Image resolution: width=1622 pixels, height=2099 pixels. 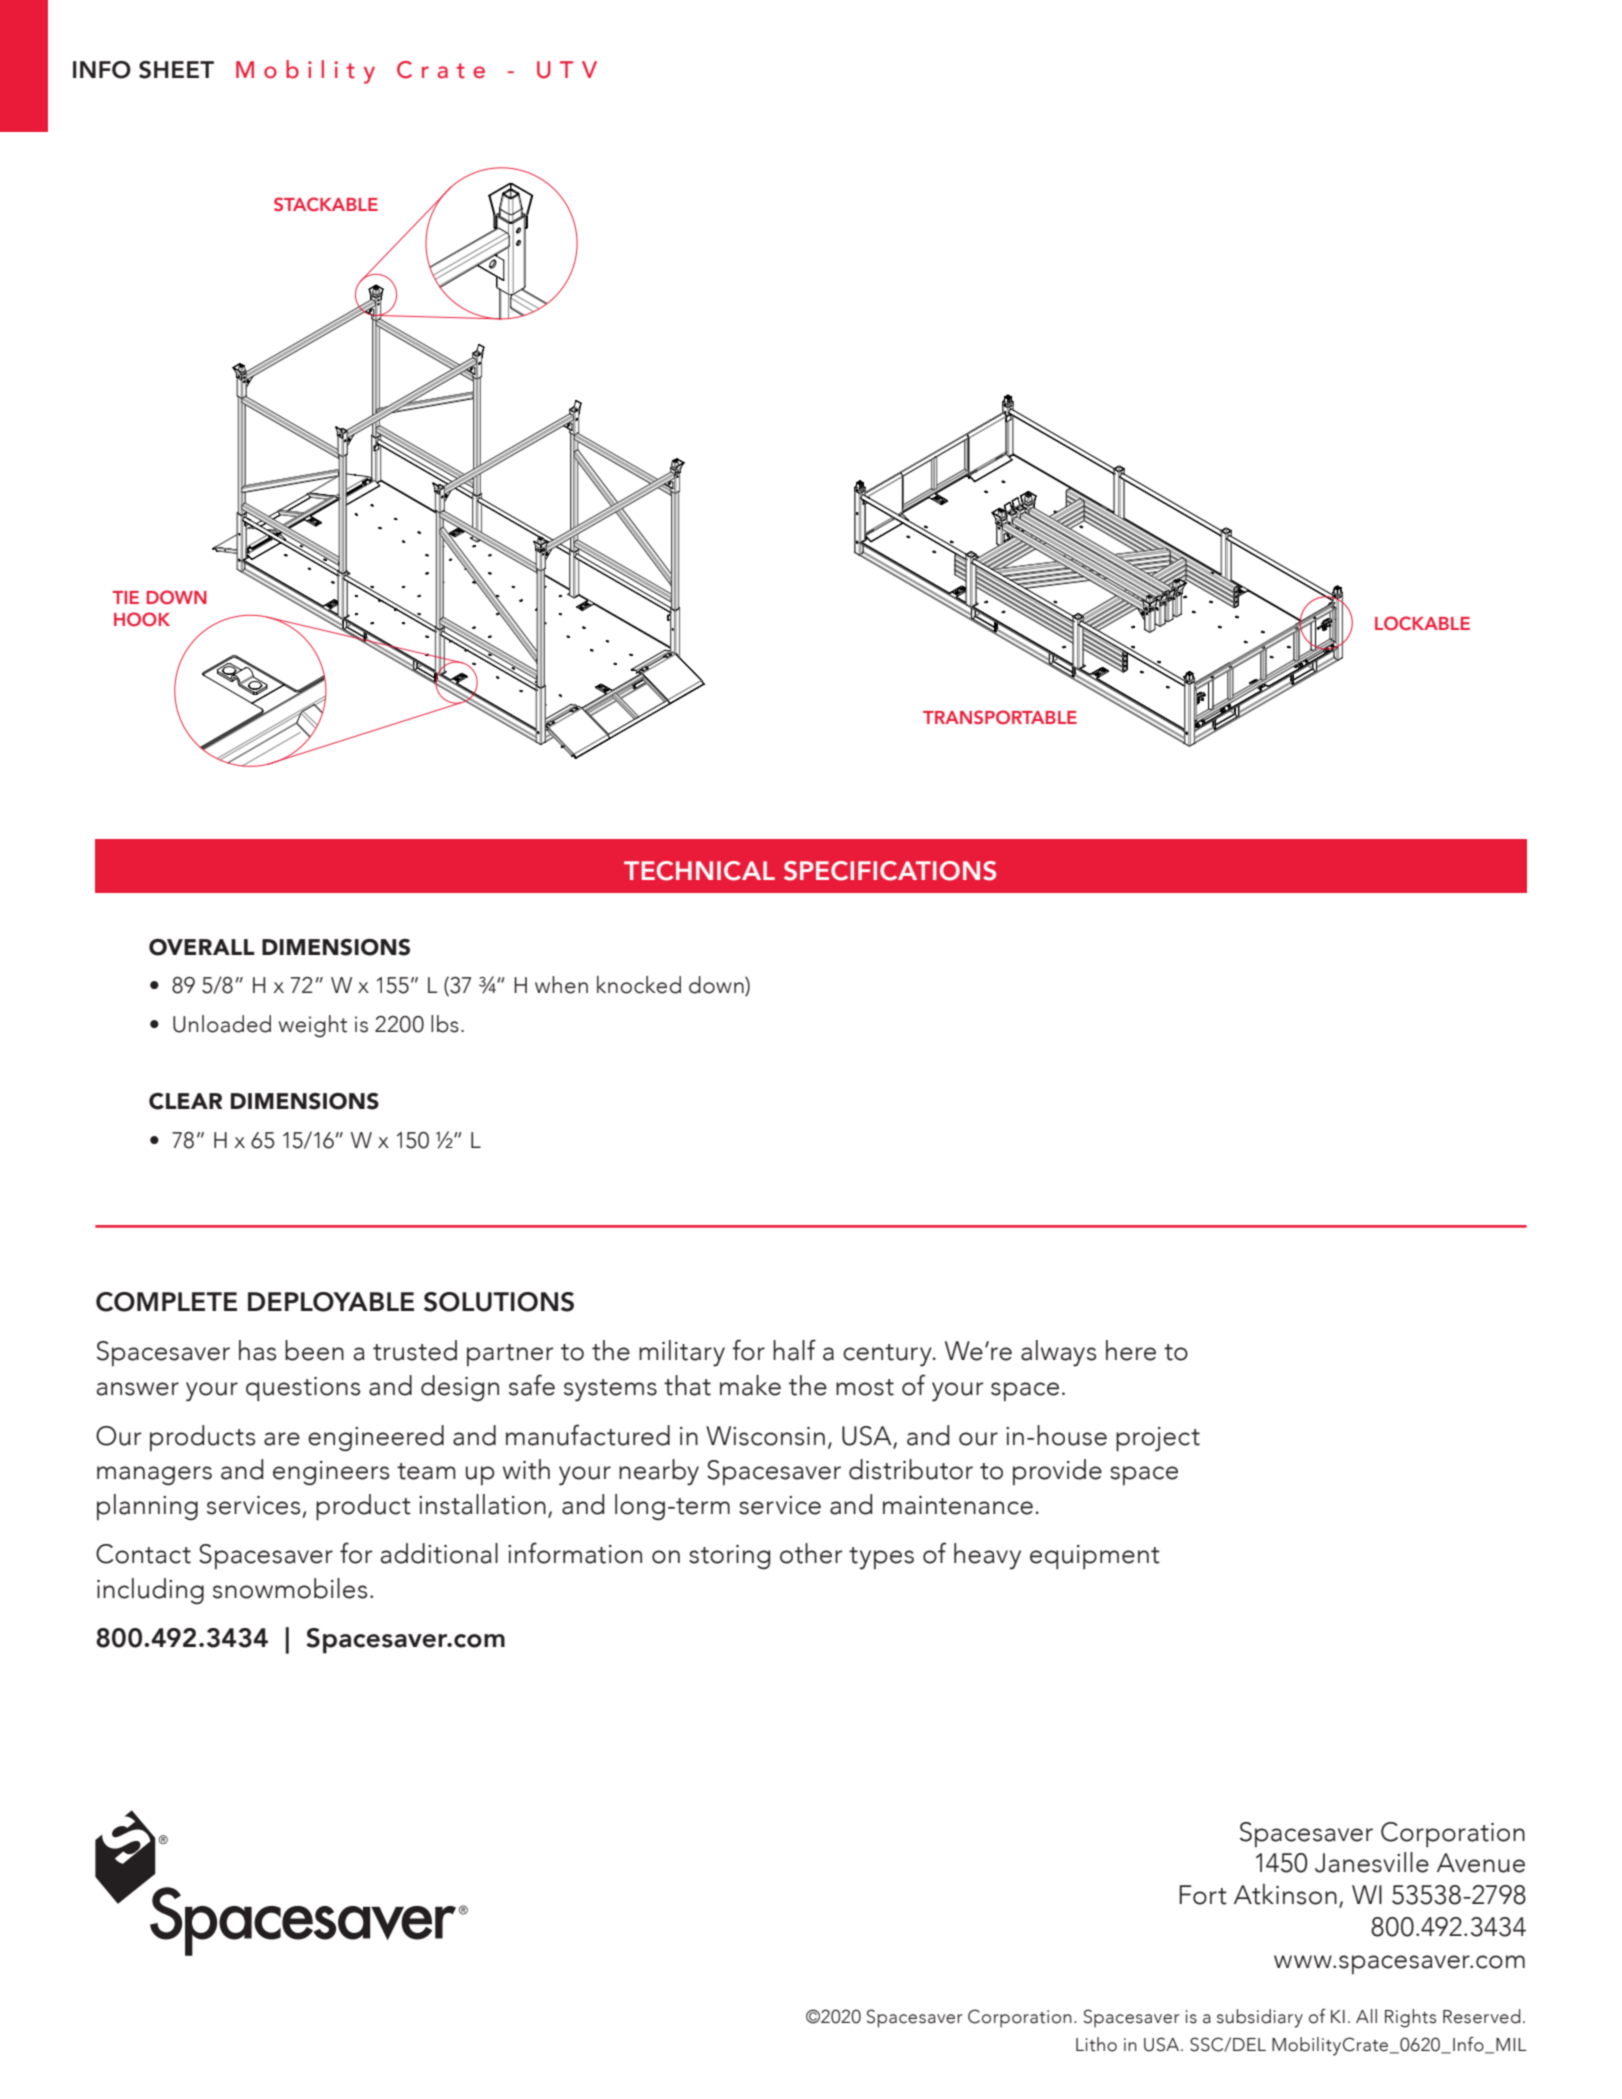 What do you see at coordinates (326, 204) in the screenshot?
I see `STACKABLE` at bounding box center [326, 204].
